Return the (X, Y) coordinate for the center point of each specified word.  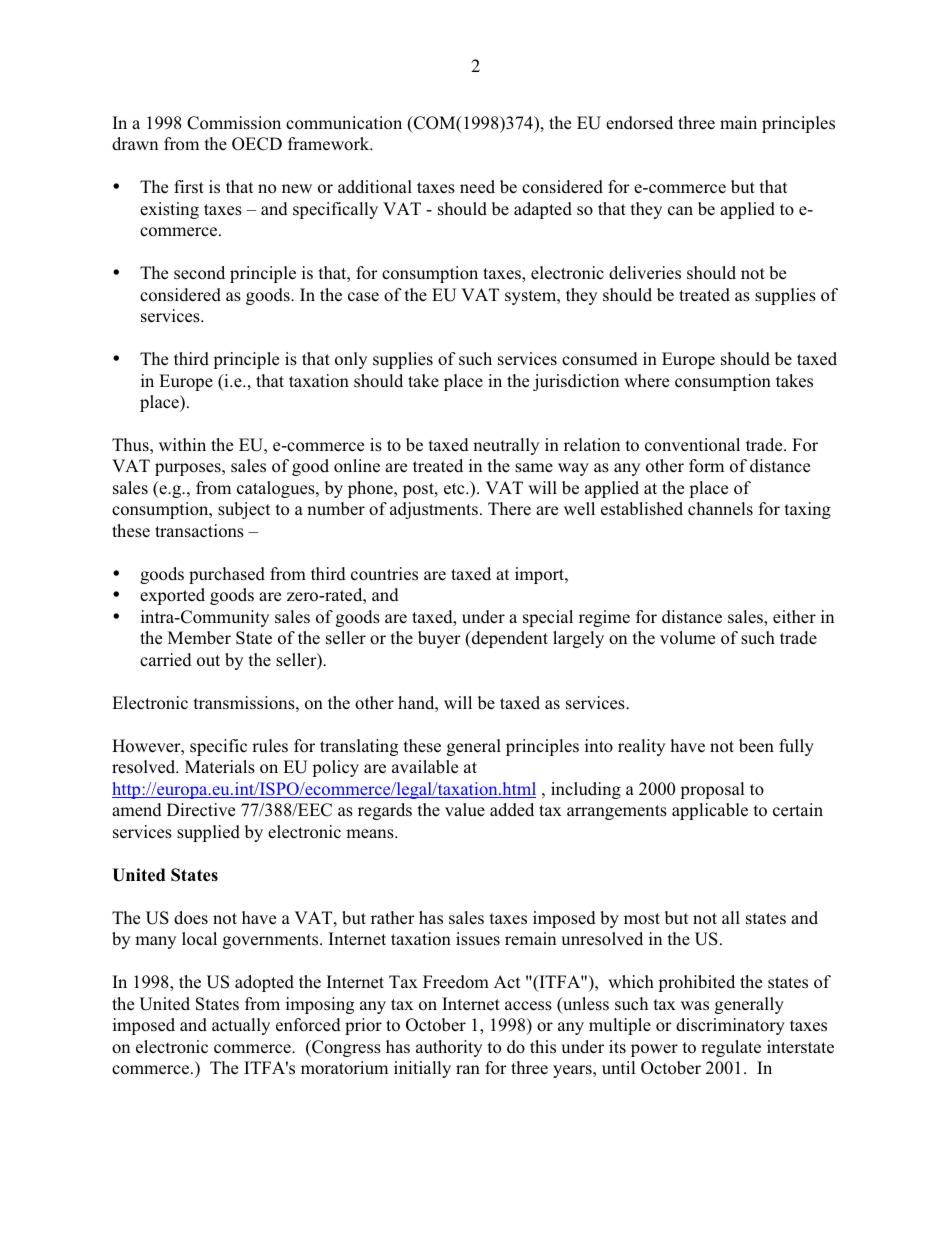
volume (687, 637)
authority (449, 1048)
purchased (227, 575)
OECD (257, 144)
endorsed (639, 123)
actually (241, 1026)
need (477, 187)
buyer (439, 639)
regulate (731, 1048)
